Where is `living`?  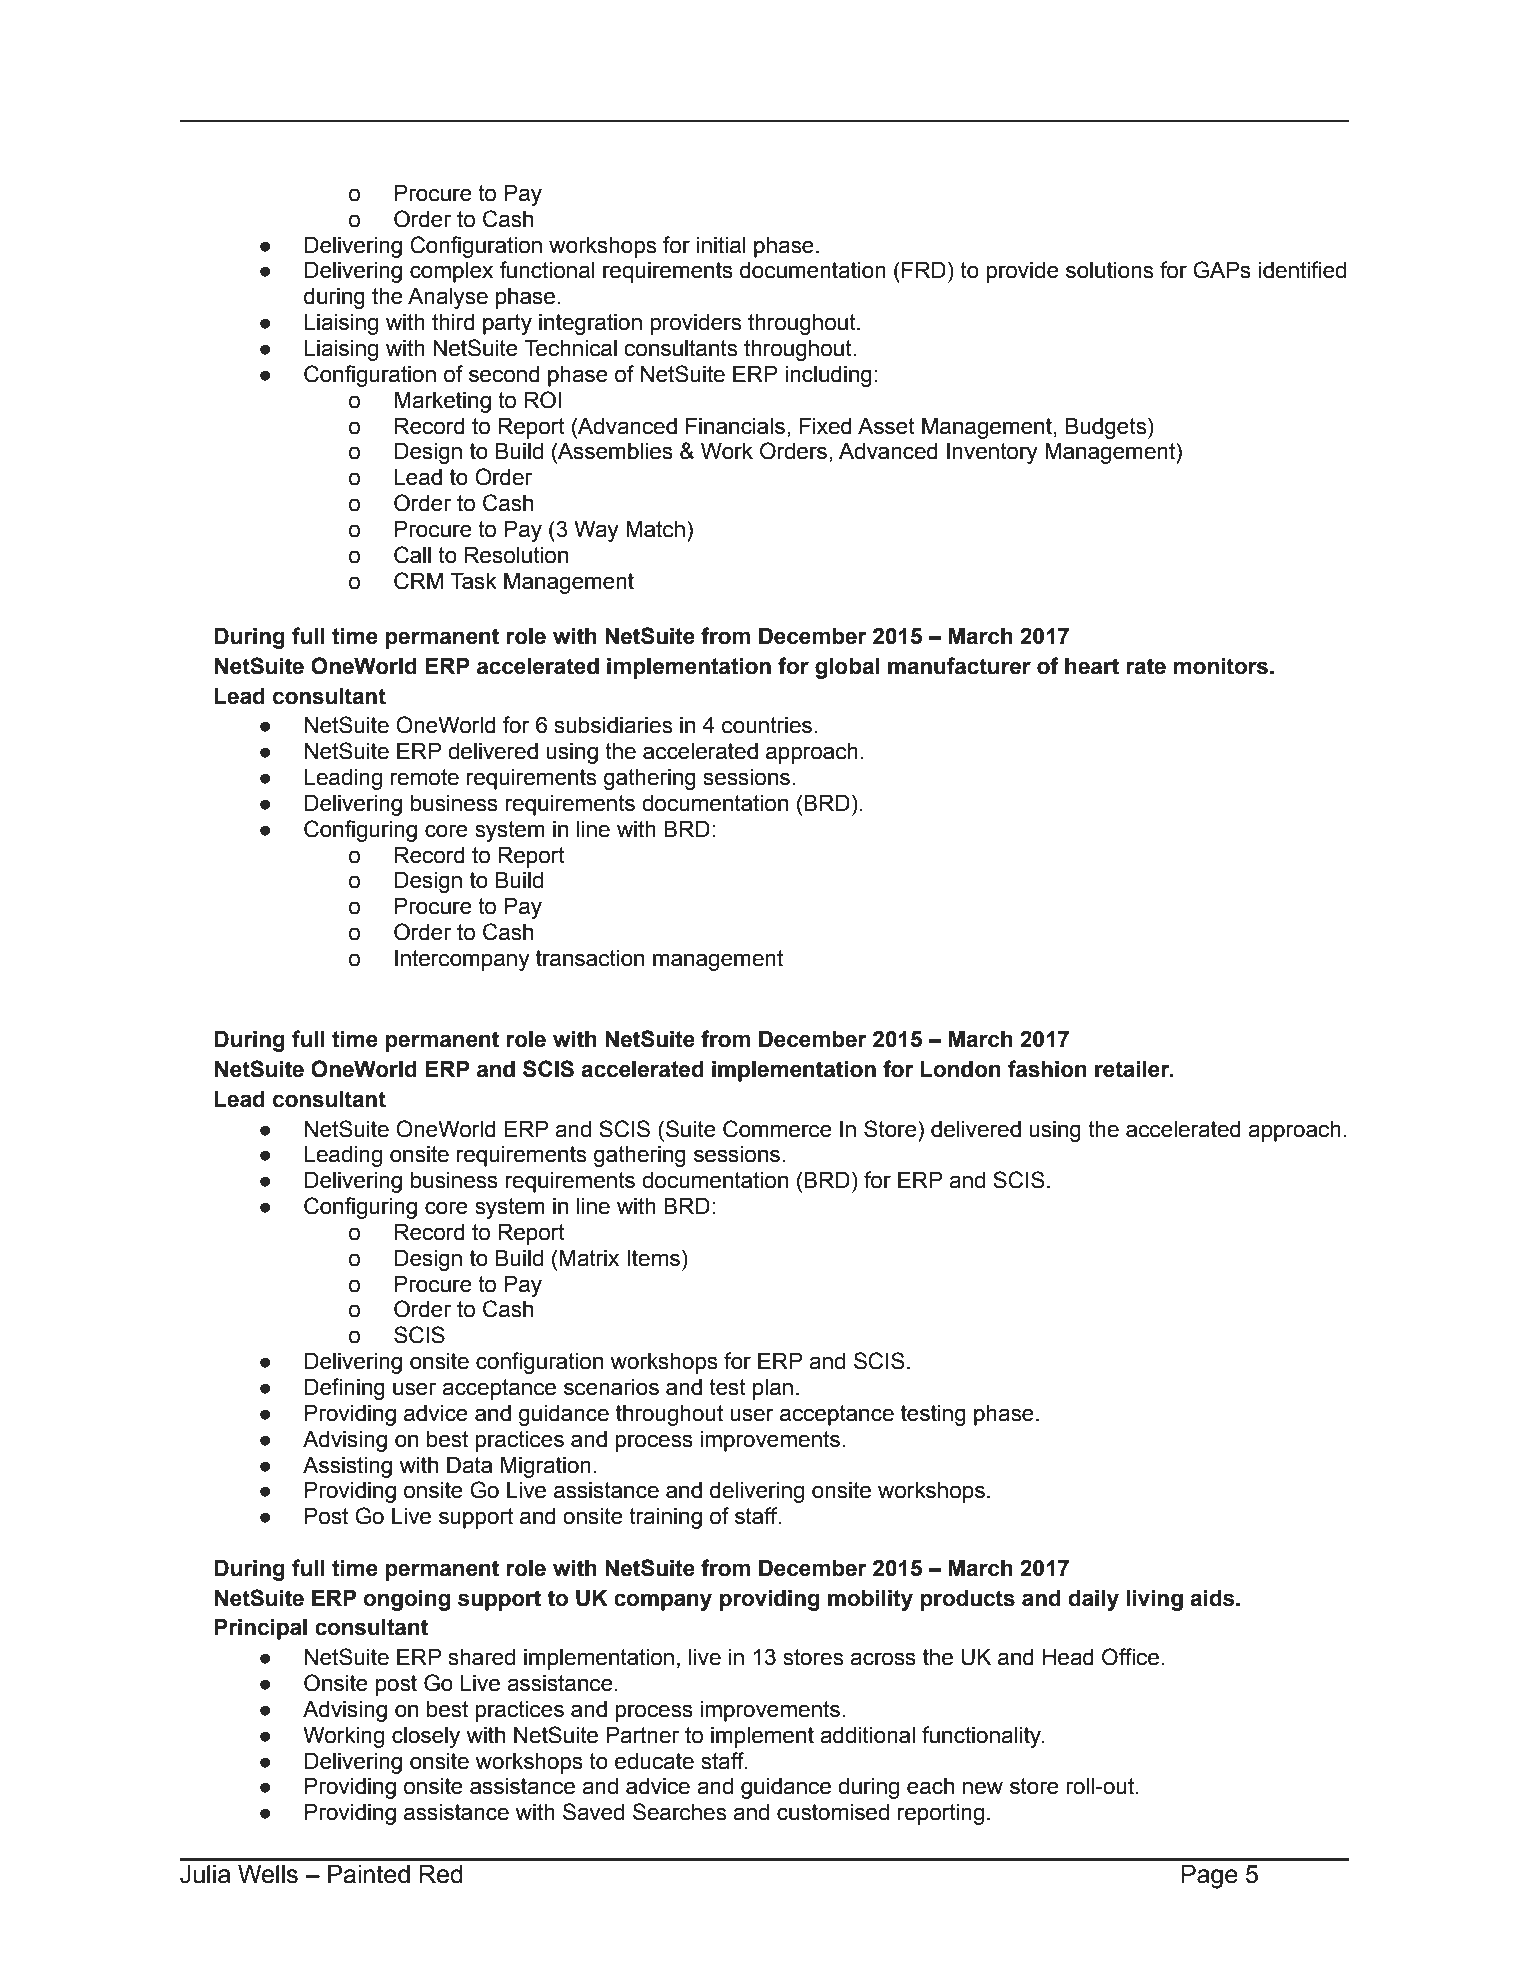
living is located at coordinates (1155, 1600).
